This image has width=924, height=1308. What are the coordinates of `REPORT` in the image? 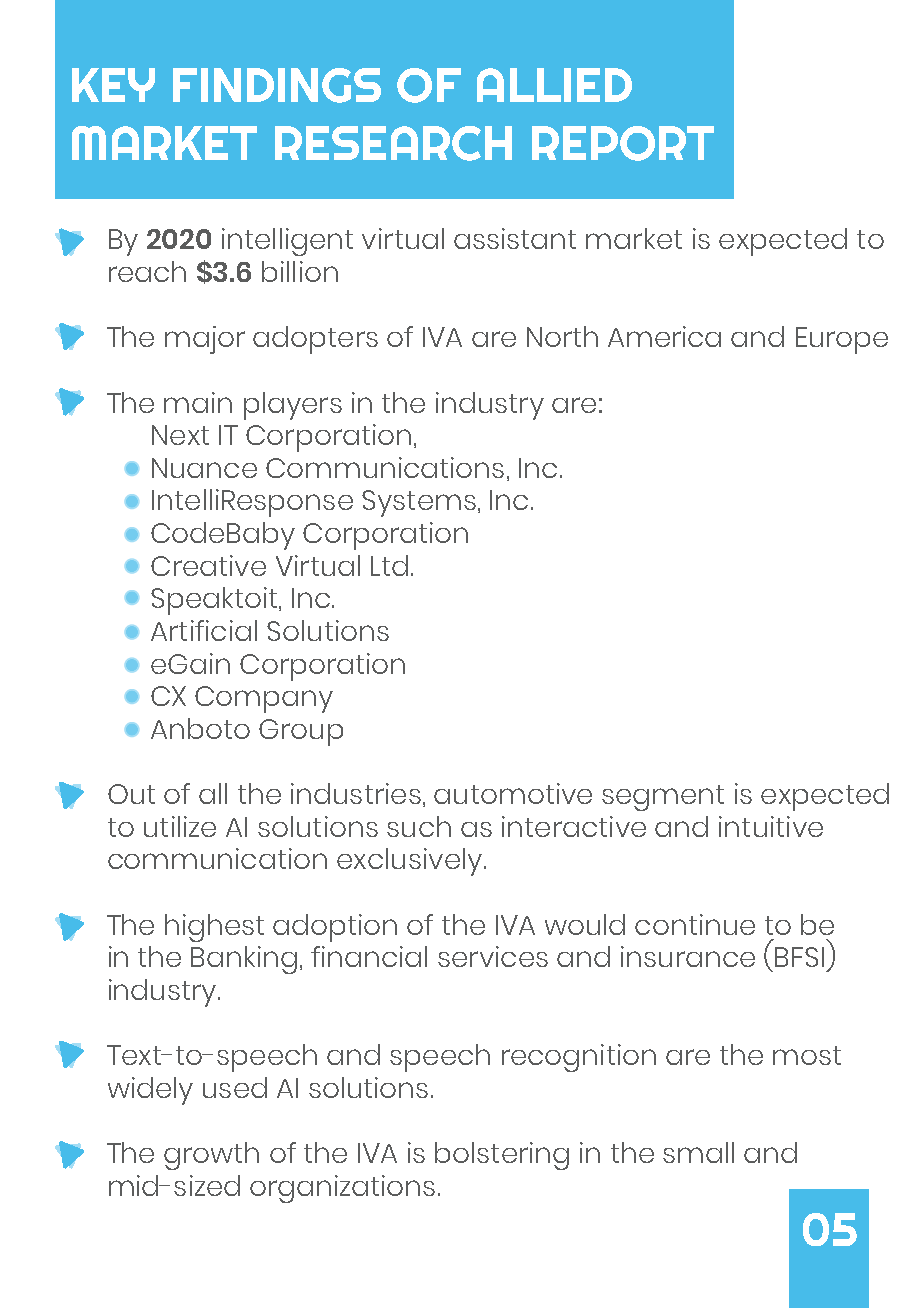 It's located at (623, 143).
